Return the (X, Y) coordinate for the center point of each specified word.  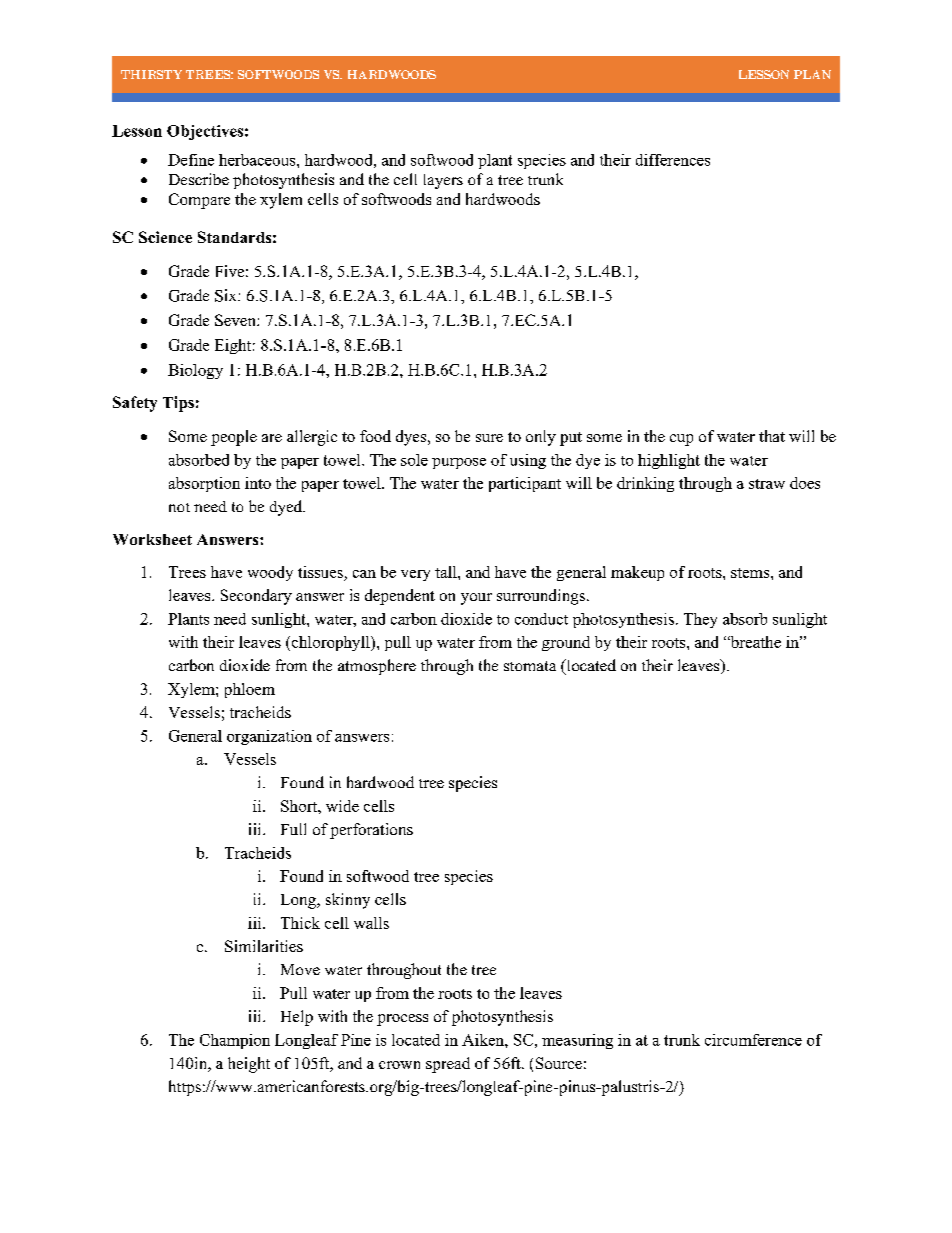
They (700, 620)
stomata (530, 666)
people (234, 438)
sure (489, 438)
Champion (235, 1041)
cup (681, 440)
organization (269, 737)
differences (673, 160)
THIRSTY (151, 74)
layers (443, 181)
